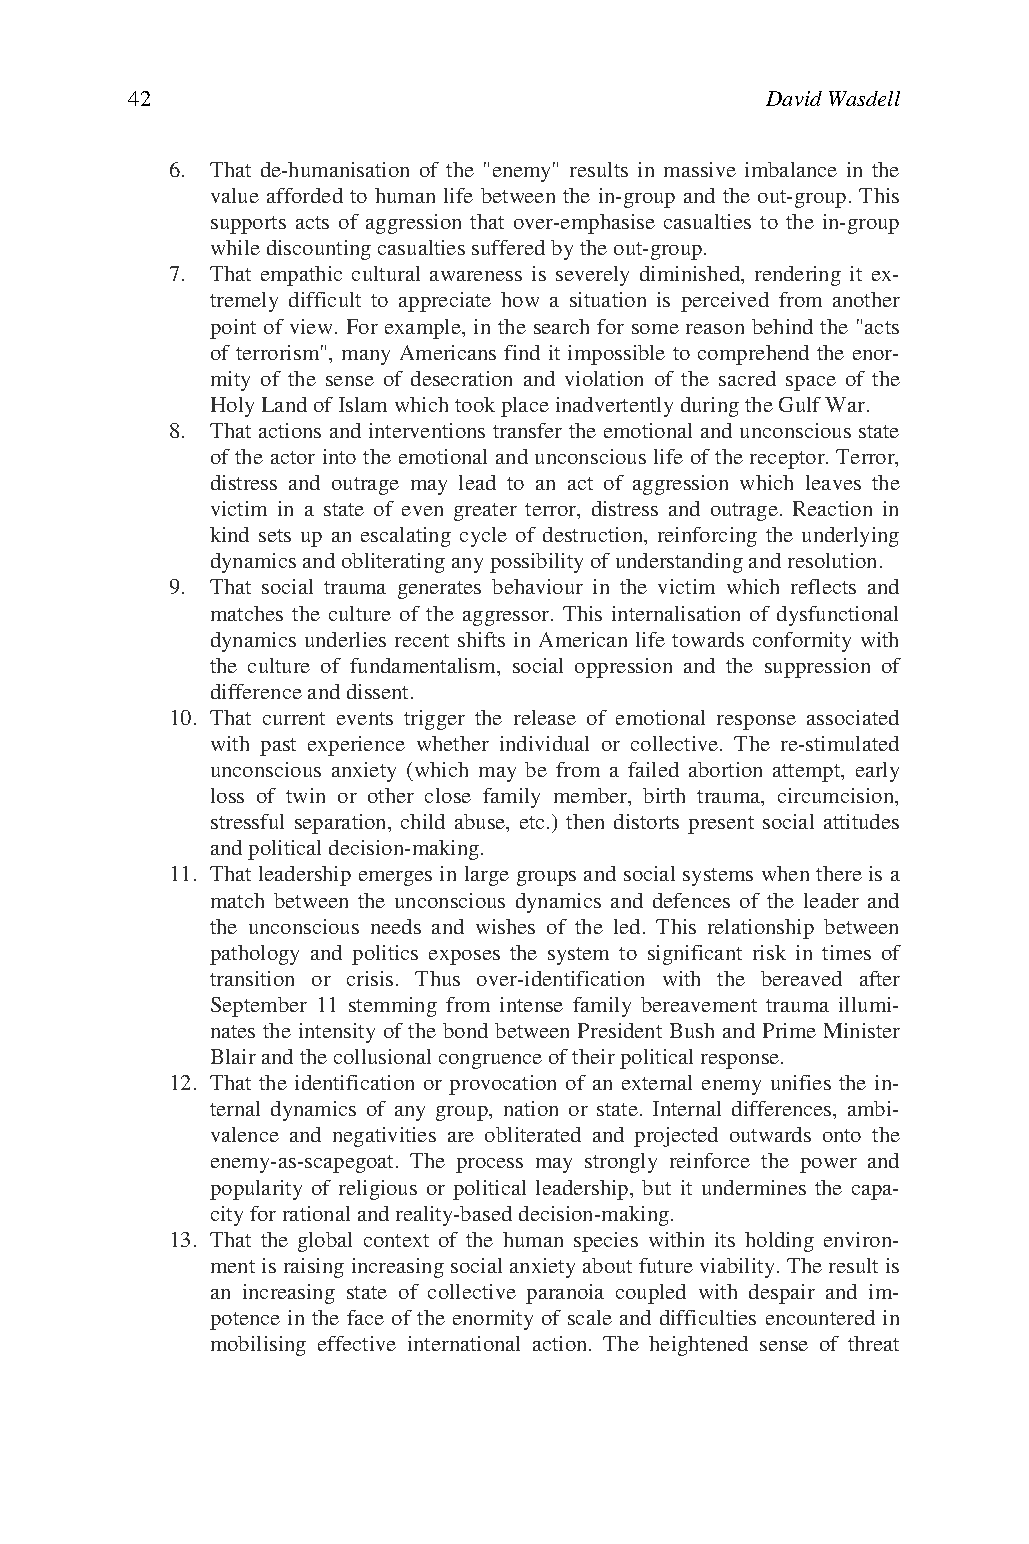  What do you see at coordinates (565, 1294) in the screenshot?
I see `paranoia` at bounding box center [565, 1294].
